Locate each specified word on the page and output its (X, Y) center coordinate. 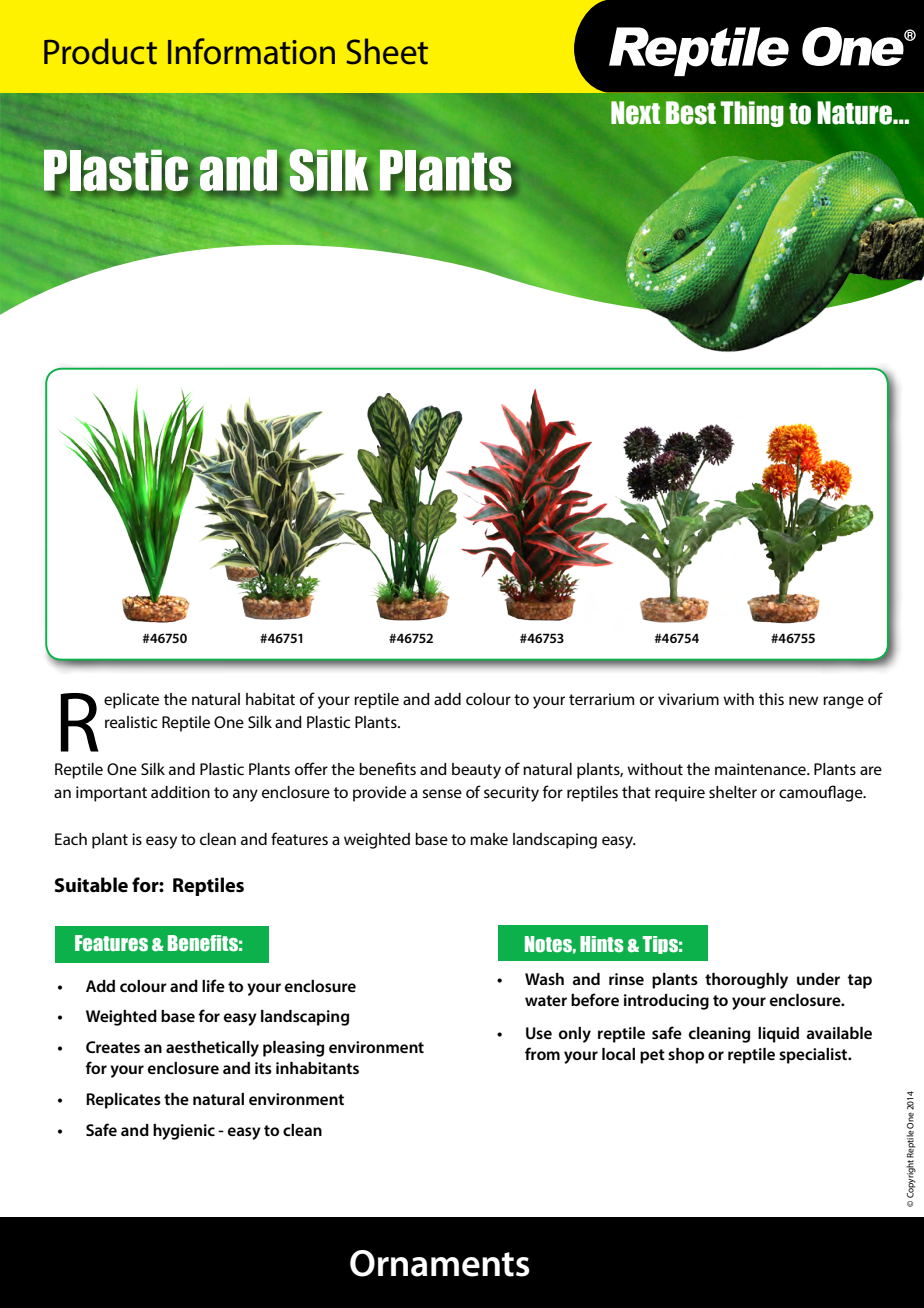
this (771, 699)
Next (635, 113)
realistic (131, 722)
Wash (544, 979)
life (213, 985)
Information (251, 51)
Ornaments (440, 1263)
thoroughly (746, 981)
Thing (752, 114)
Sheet (387, 51)
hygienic (184, 1132)
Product (100, 51)
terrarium (601, 699)
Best (691, 113)
